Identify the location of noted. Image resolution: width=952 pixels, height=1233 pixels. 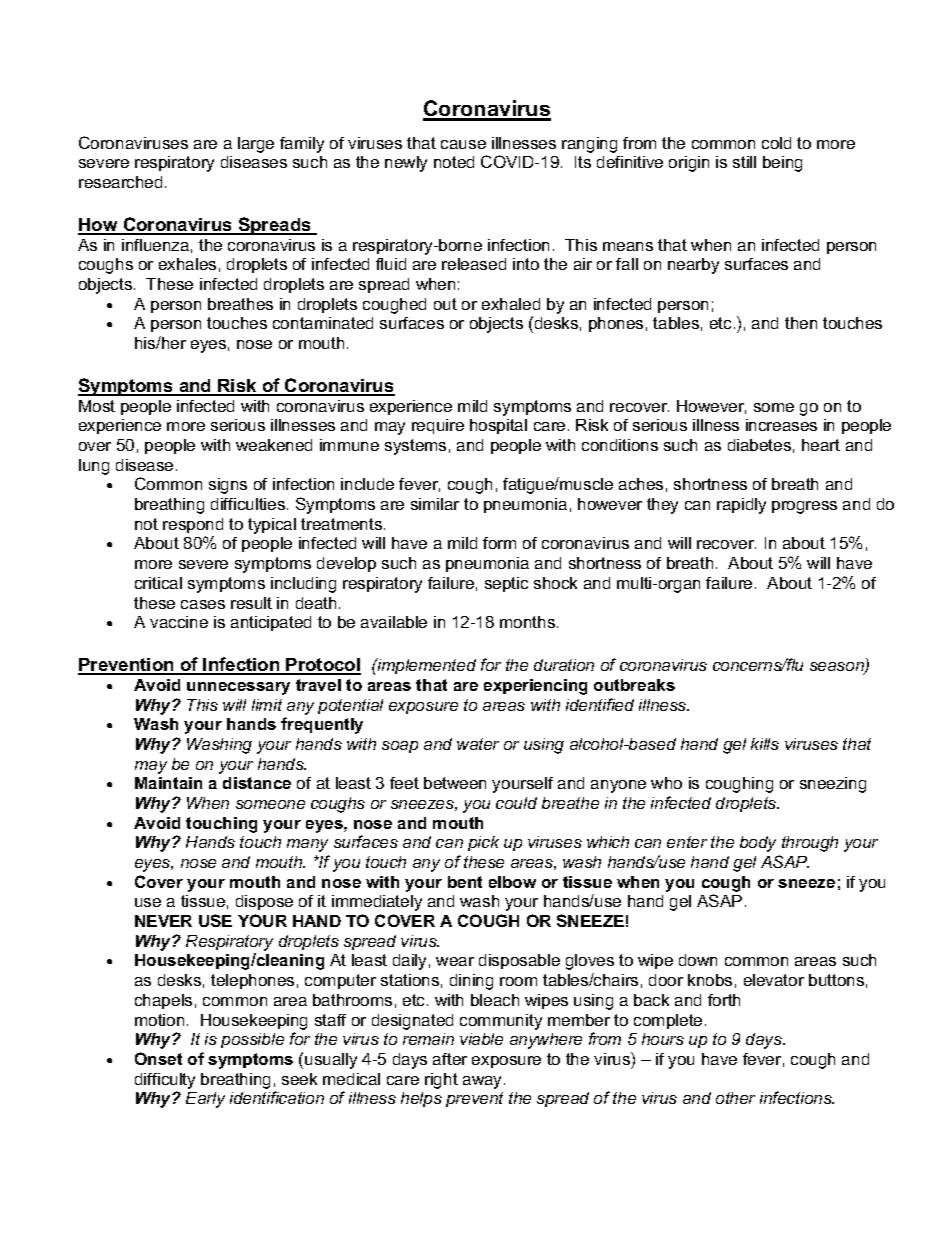
(454, 162).
